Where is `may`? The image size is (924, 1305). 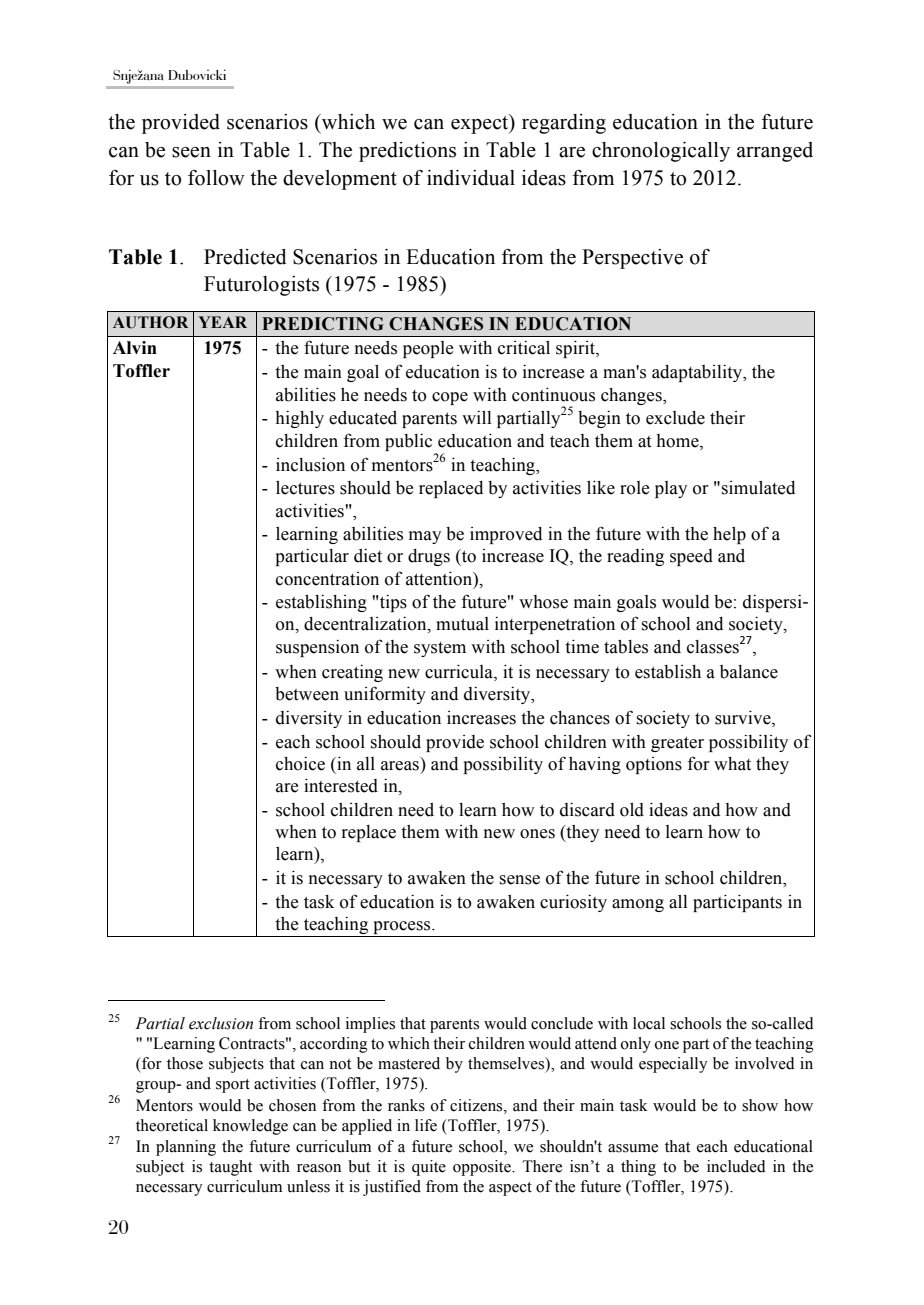
may is located at coordinates (425, 537).
